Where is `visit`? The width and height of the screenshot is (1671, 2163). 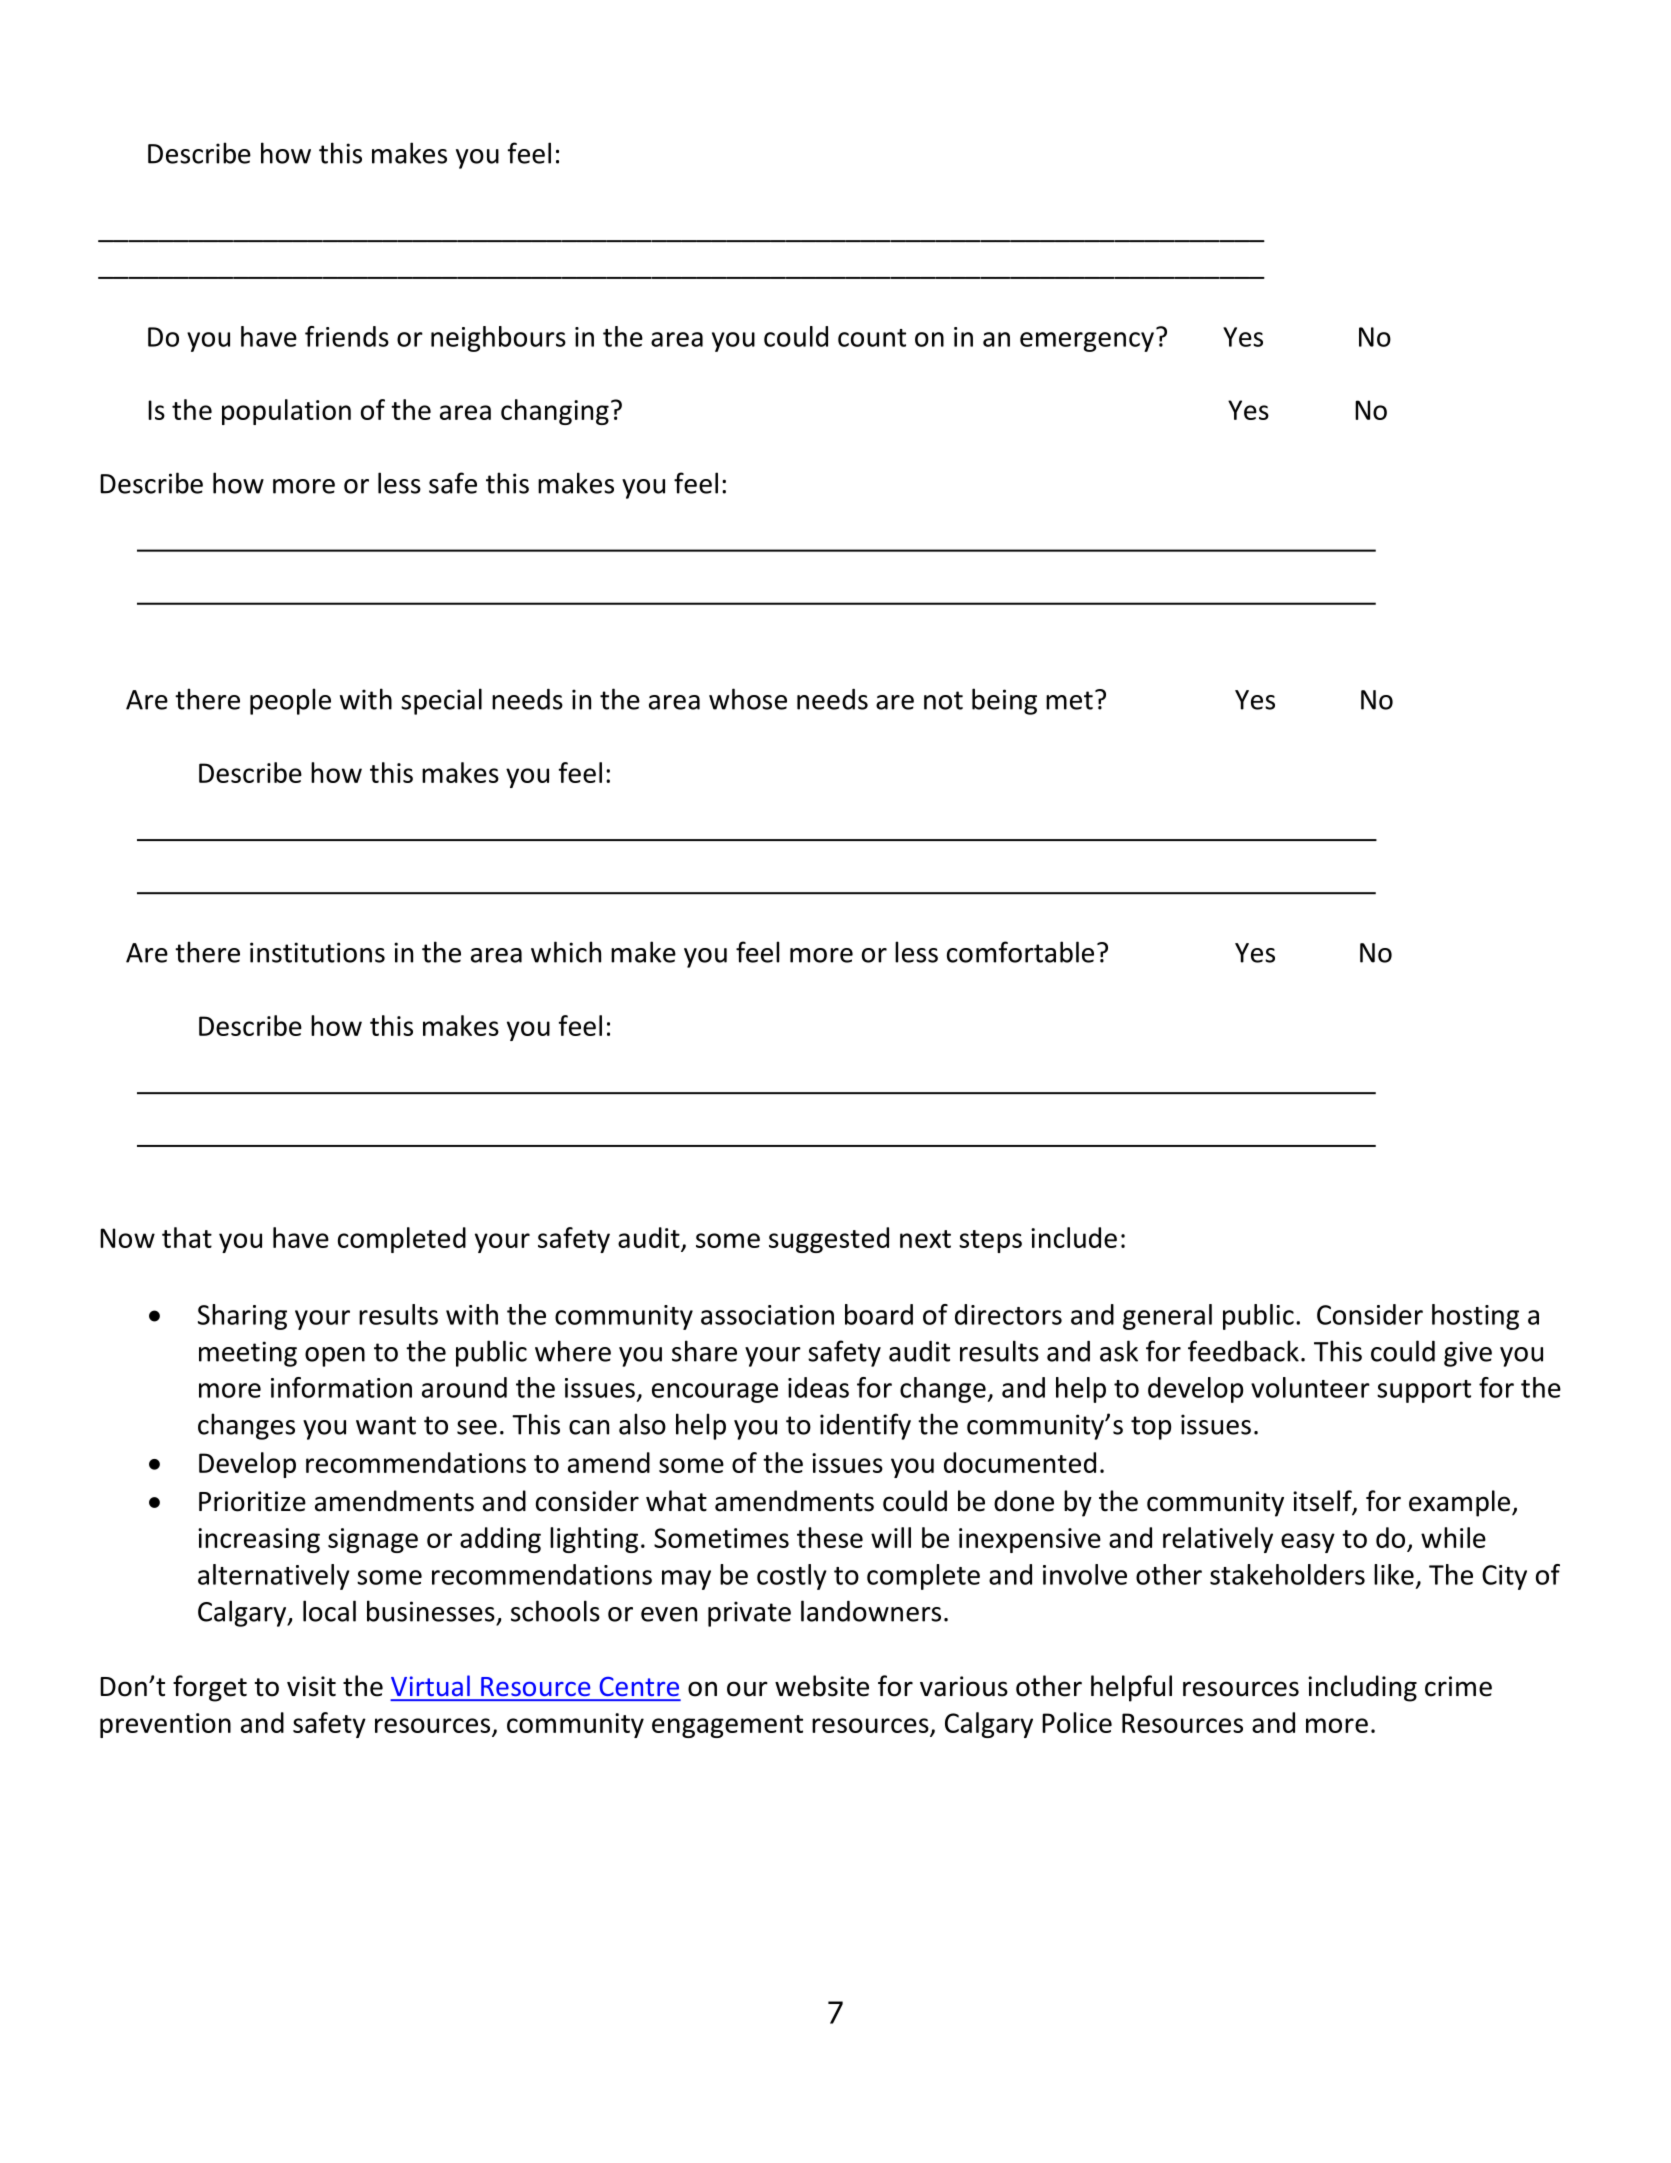
visit is located at coordinates (311, 1686).
